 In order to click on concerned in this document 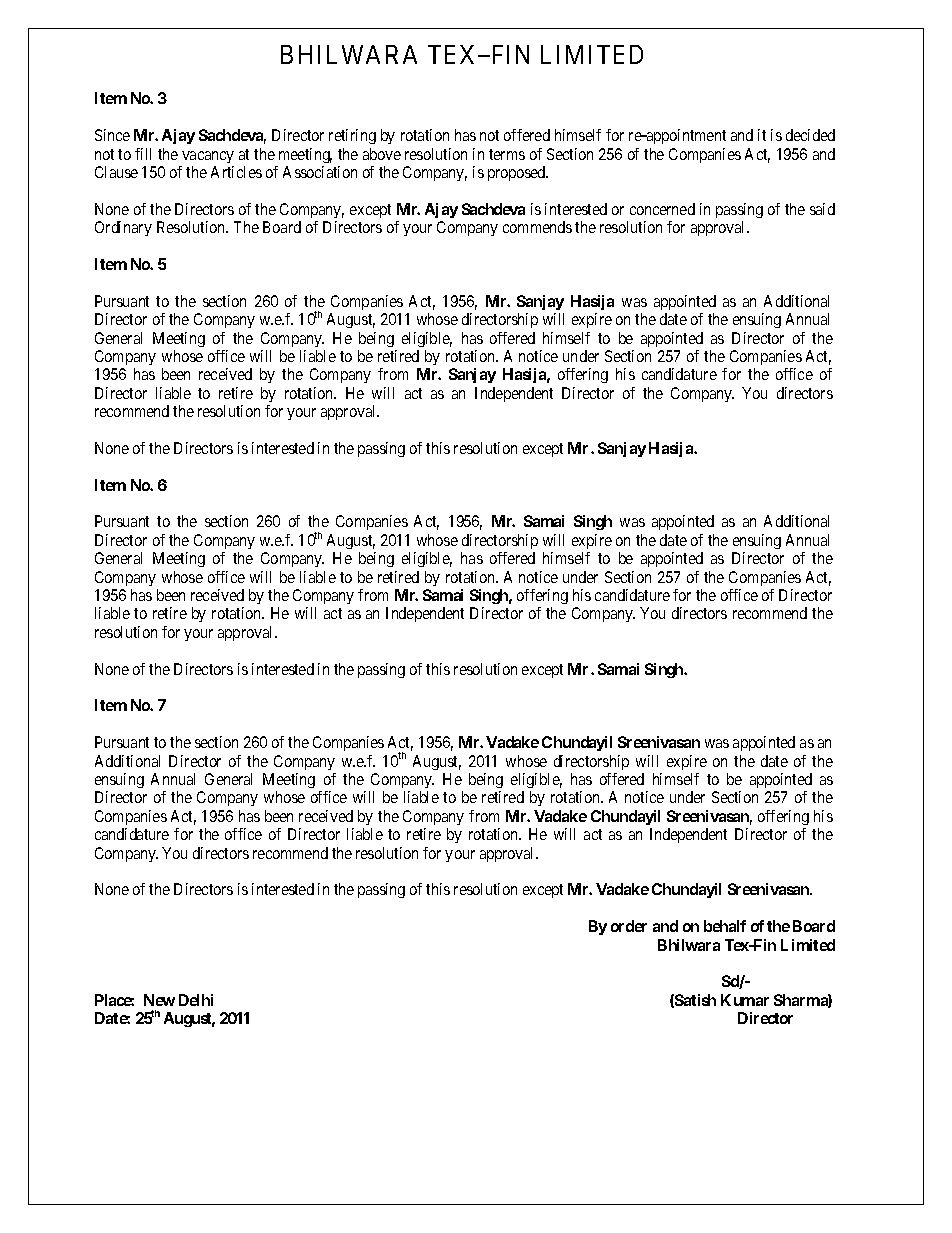, I will do `click(662, 209)`.
